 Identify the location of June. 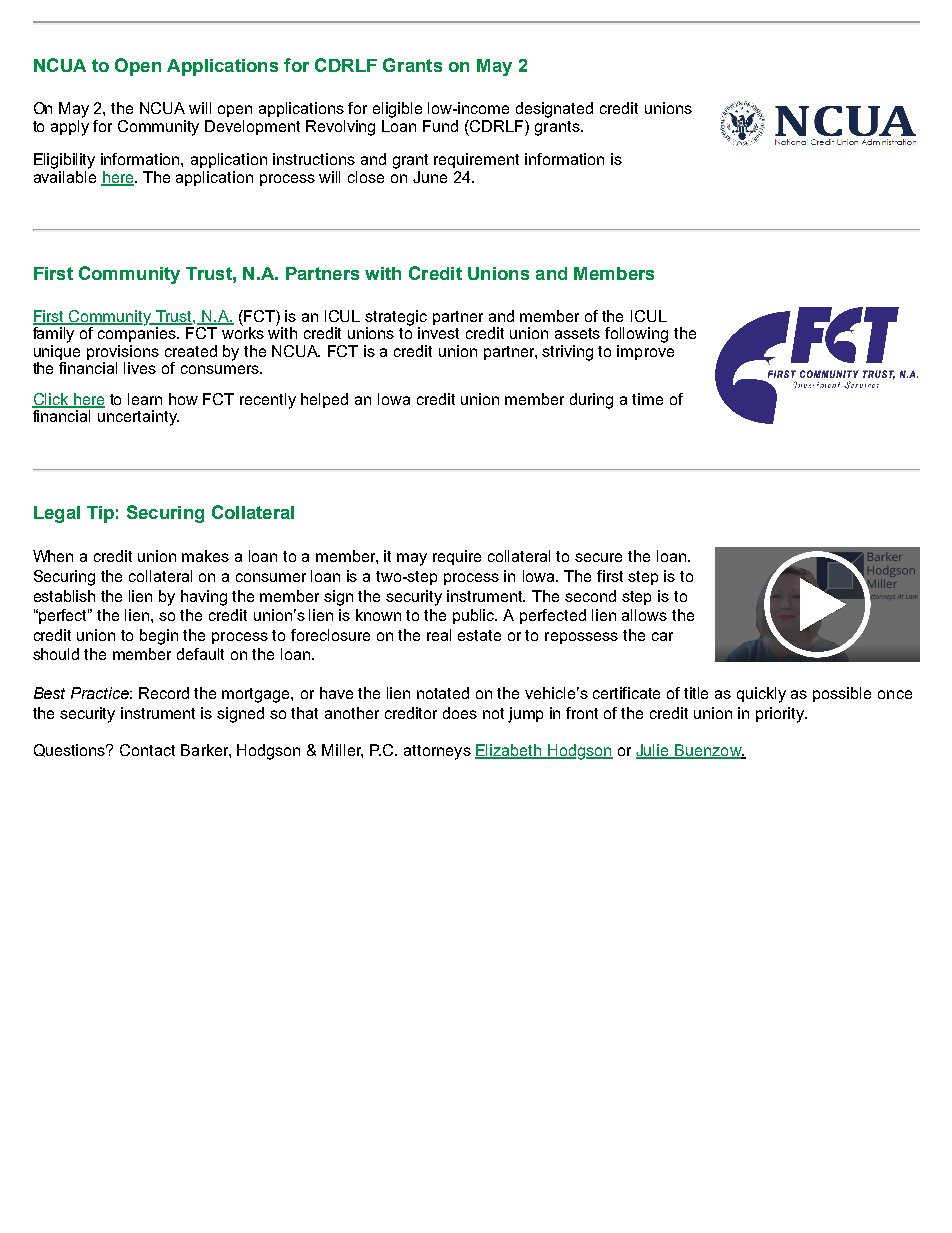
(430, 177).
